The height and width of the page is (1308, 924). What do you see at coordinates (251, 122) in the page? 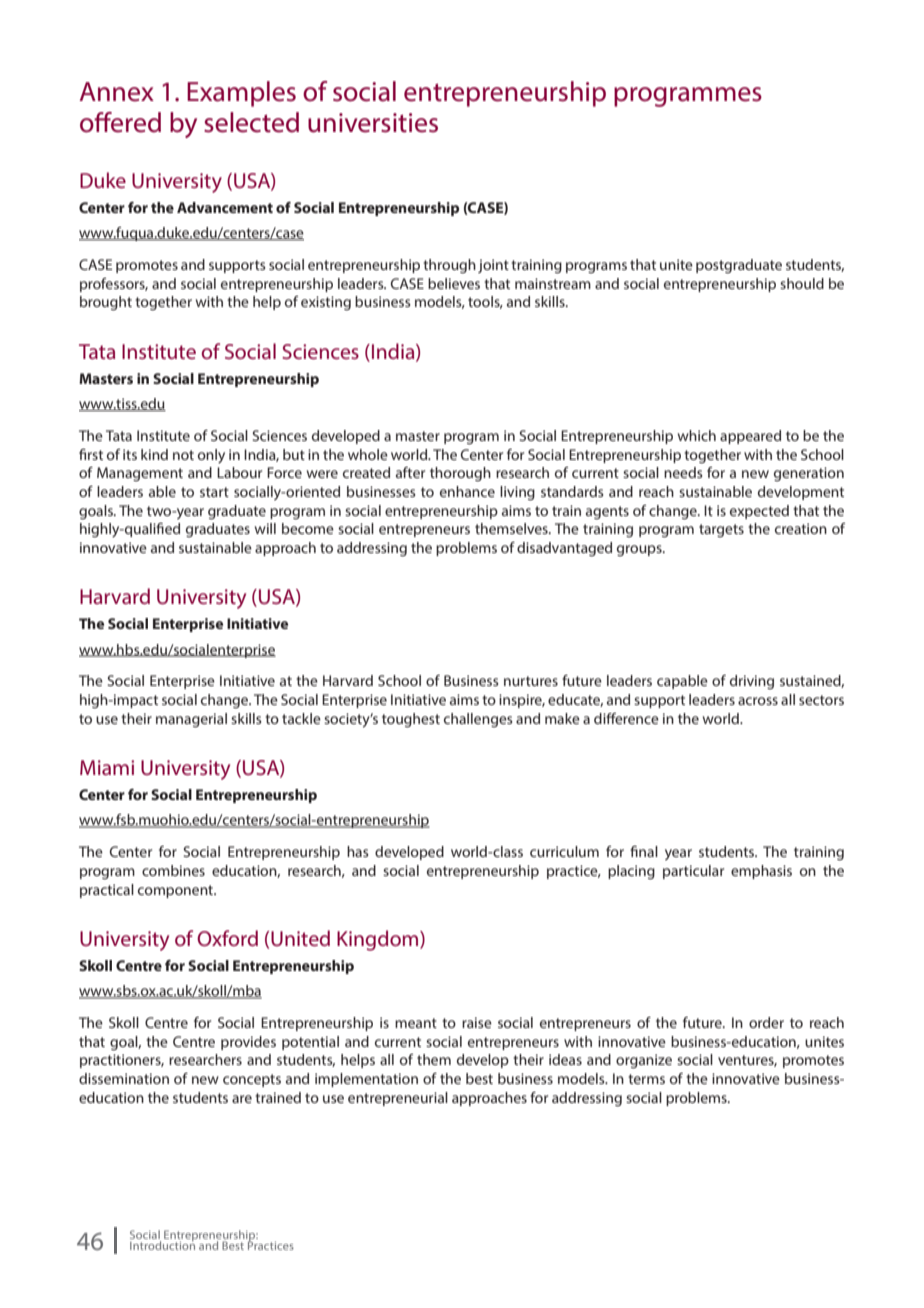
I see `selected` at bounding box center [251, 122].
